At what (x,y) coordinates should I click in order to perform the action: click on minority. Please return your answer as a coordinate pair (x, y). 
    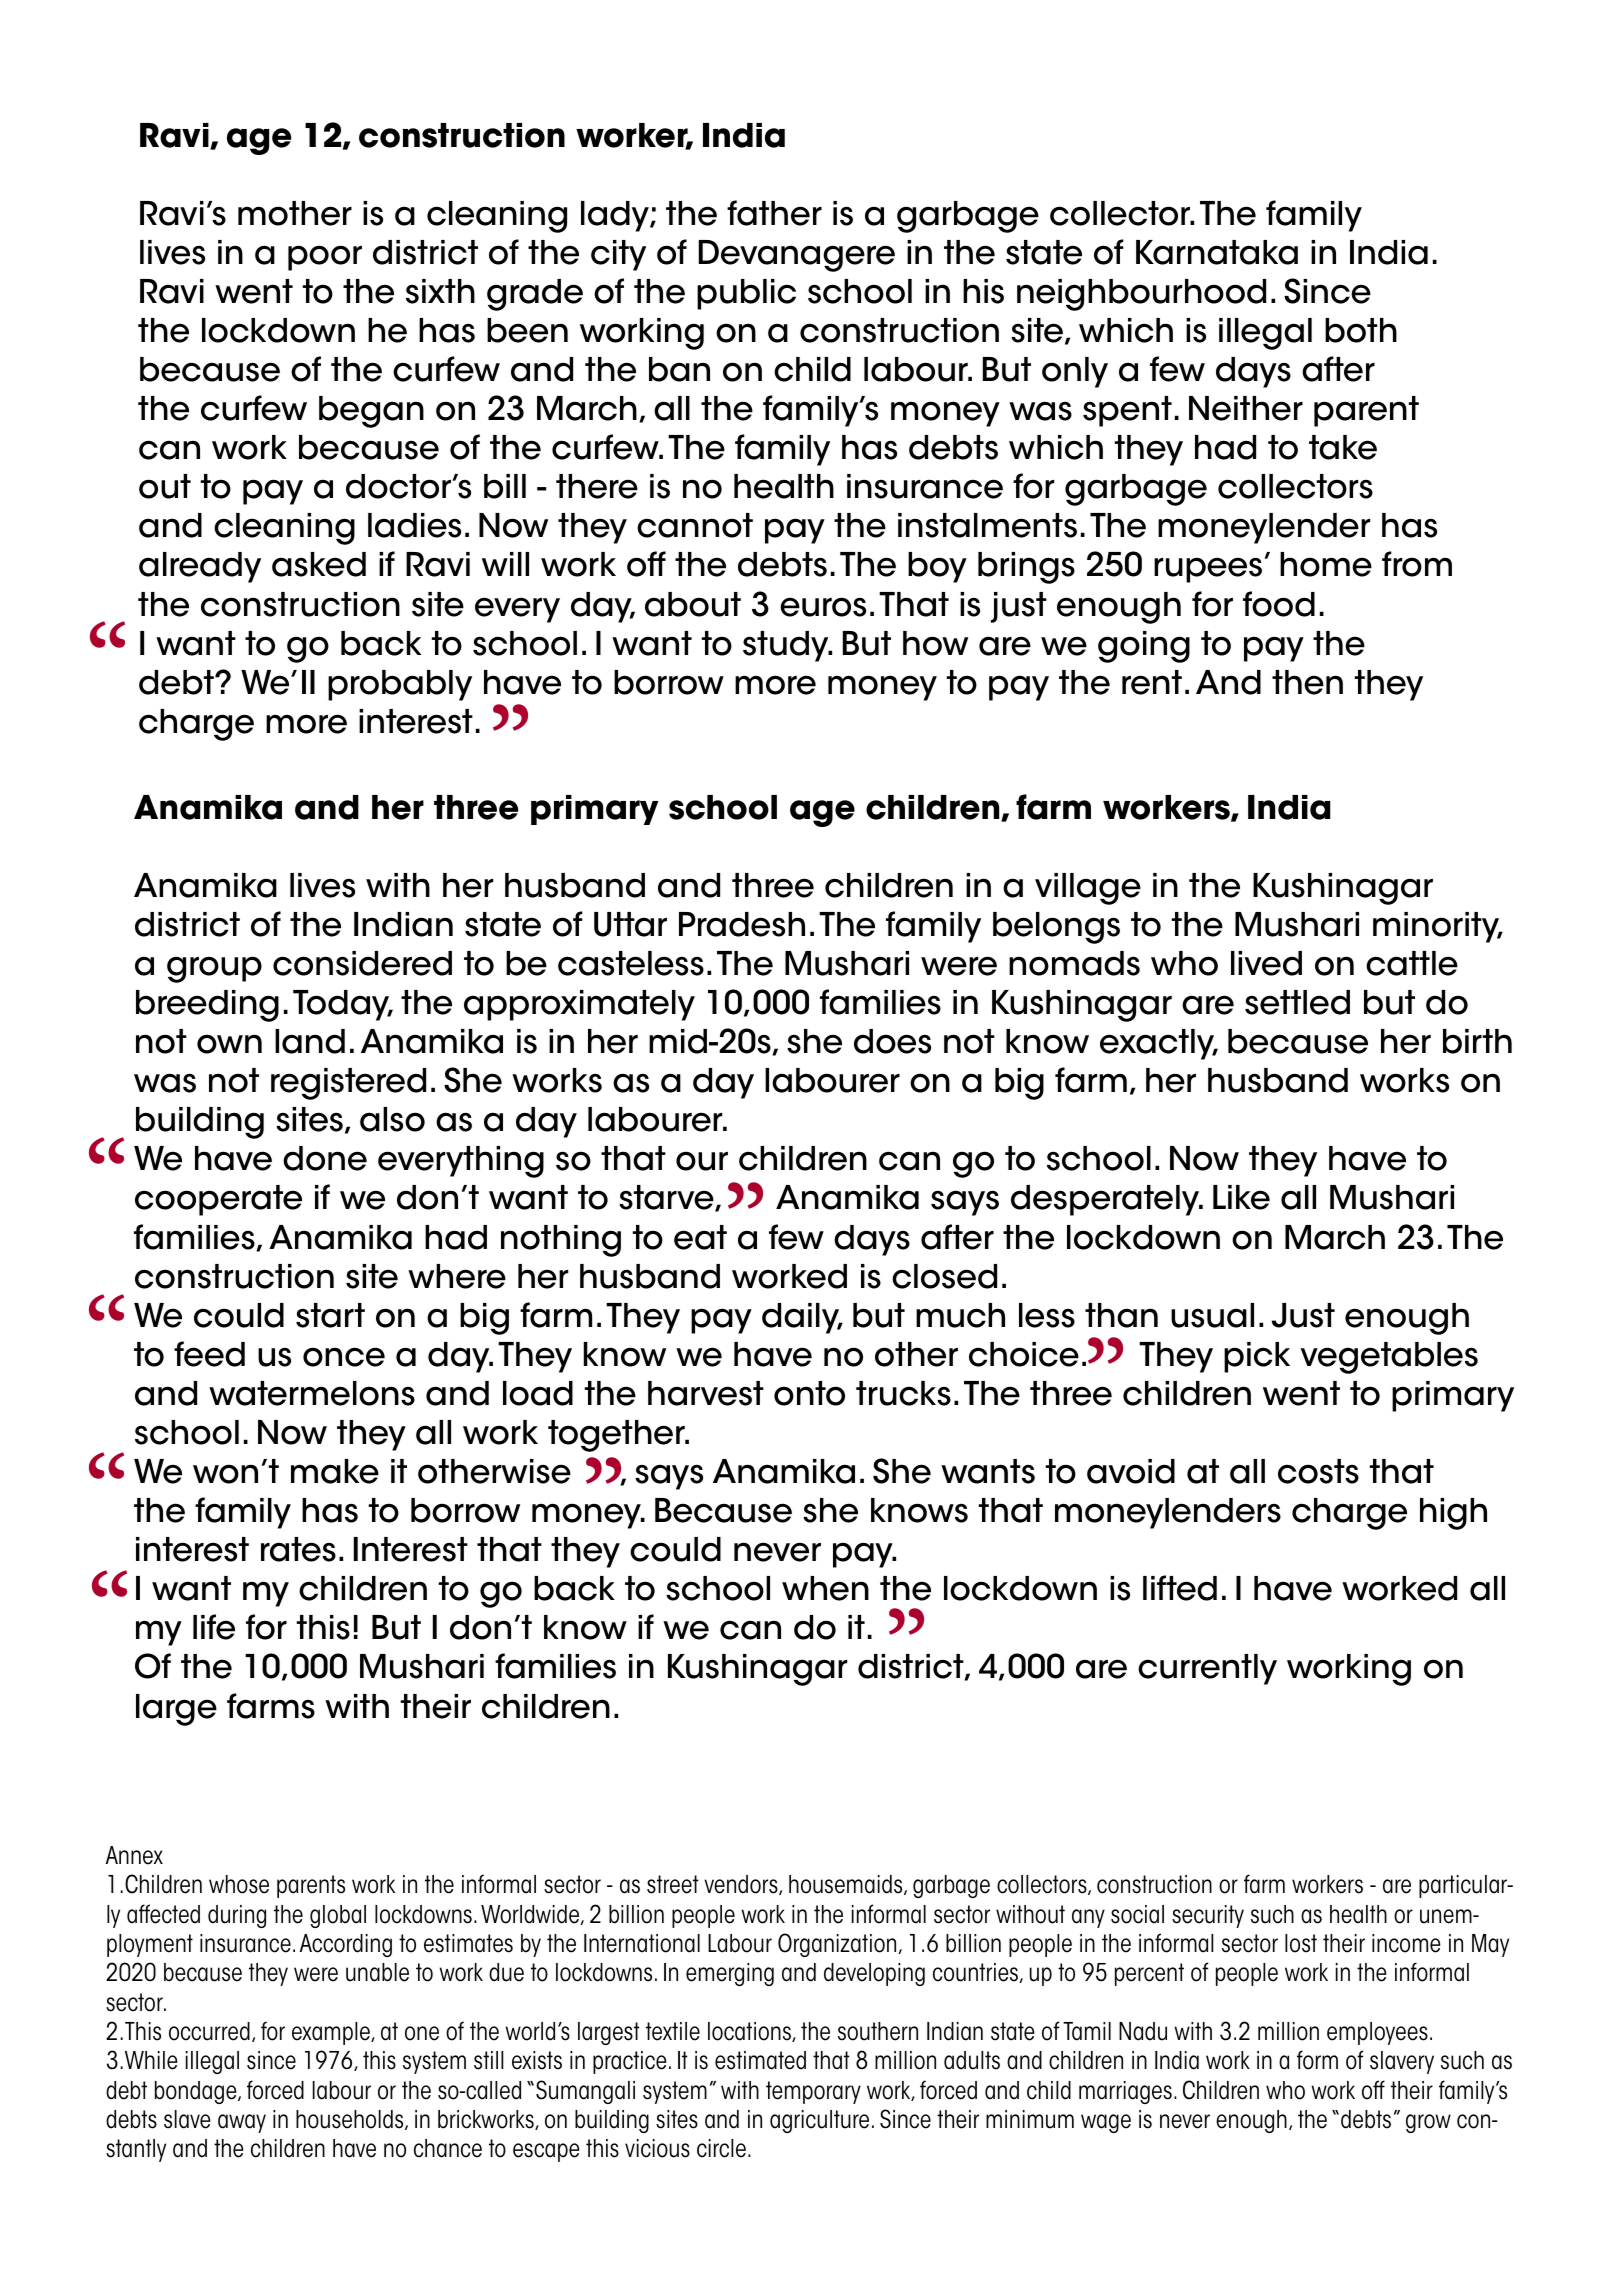
    Looking at the image, I should click on (1437, 927).
